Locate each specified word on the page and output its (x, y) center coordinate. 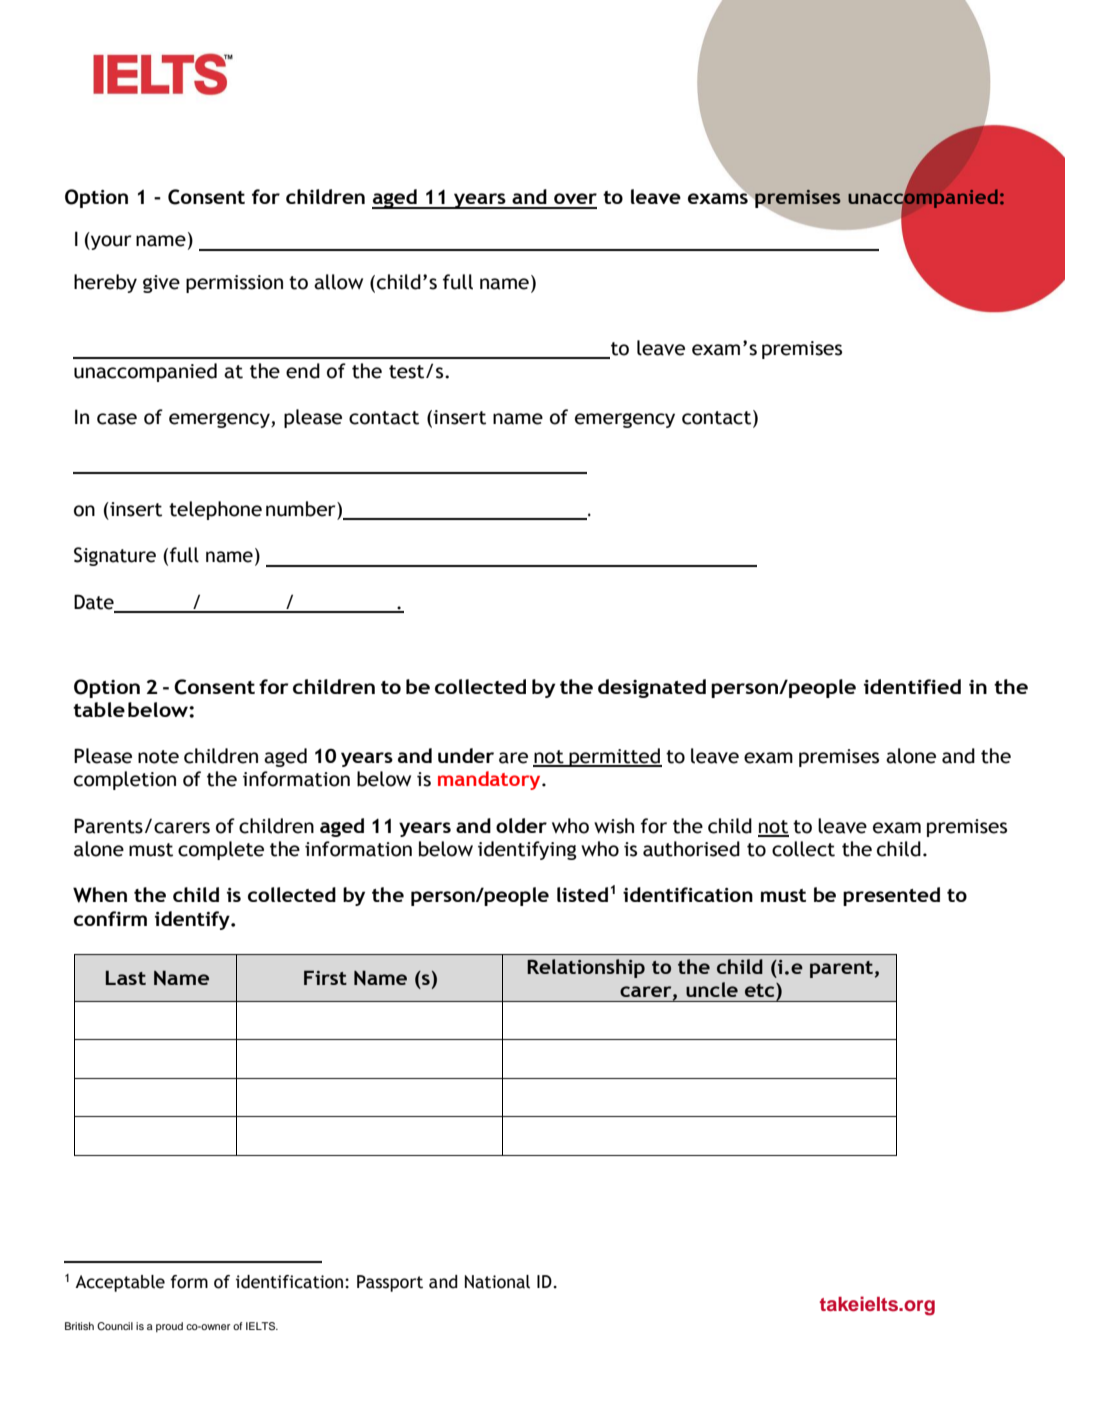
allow (338, 282)
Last (126, 977)
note (158, 757)
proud (169, 1327)
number (302, 509)
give (161, 284)
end (303, 371)
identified (912, 686)
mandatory (490, 780)
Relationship (586, 968)
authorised (691, 849)
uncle (712, 989)
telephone (215, 510)
